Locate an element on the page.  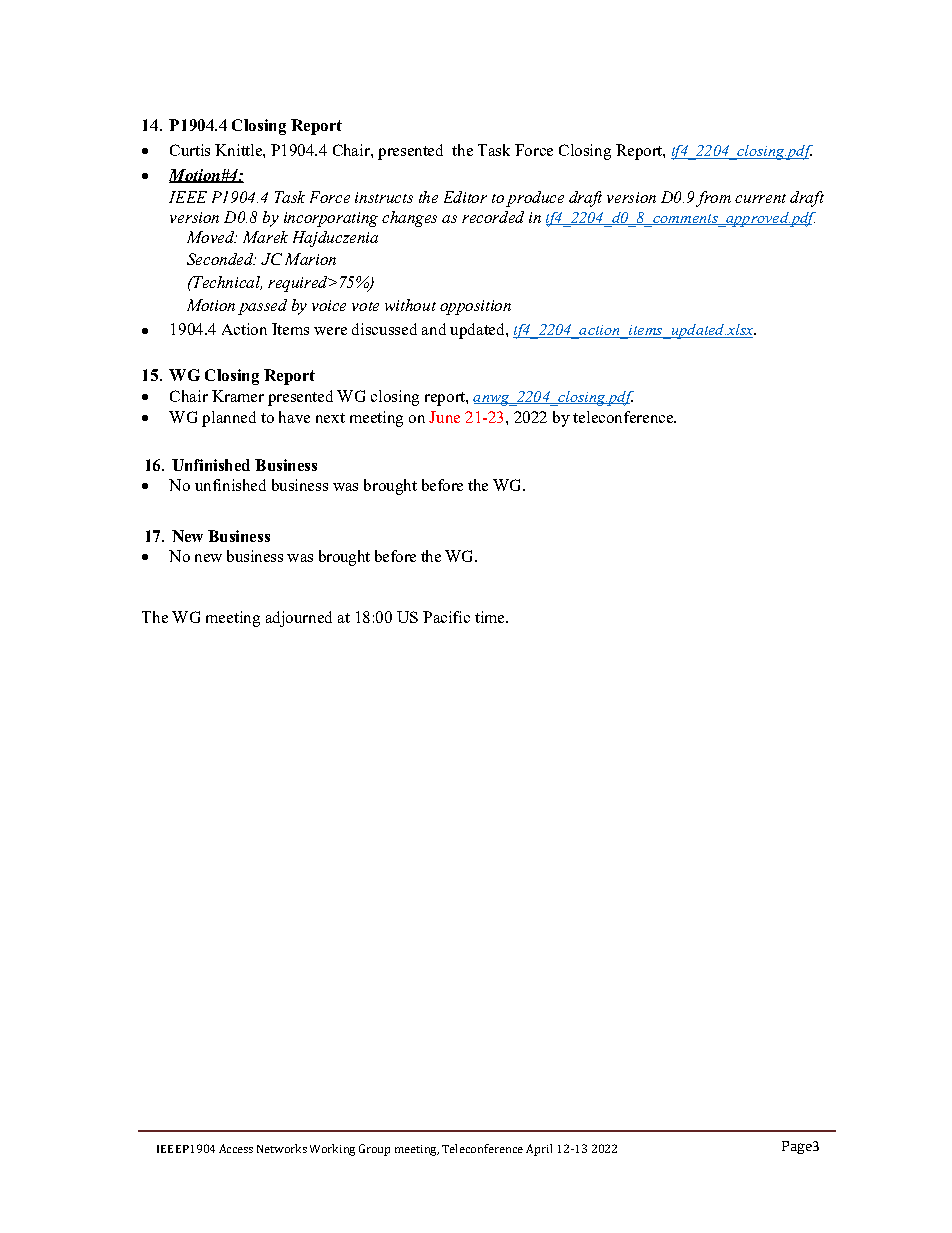
current is located at coordinates (760, 198).
